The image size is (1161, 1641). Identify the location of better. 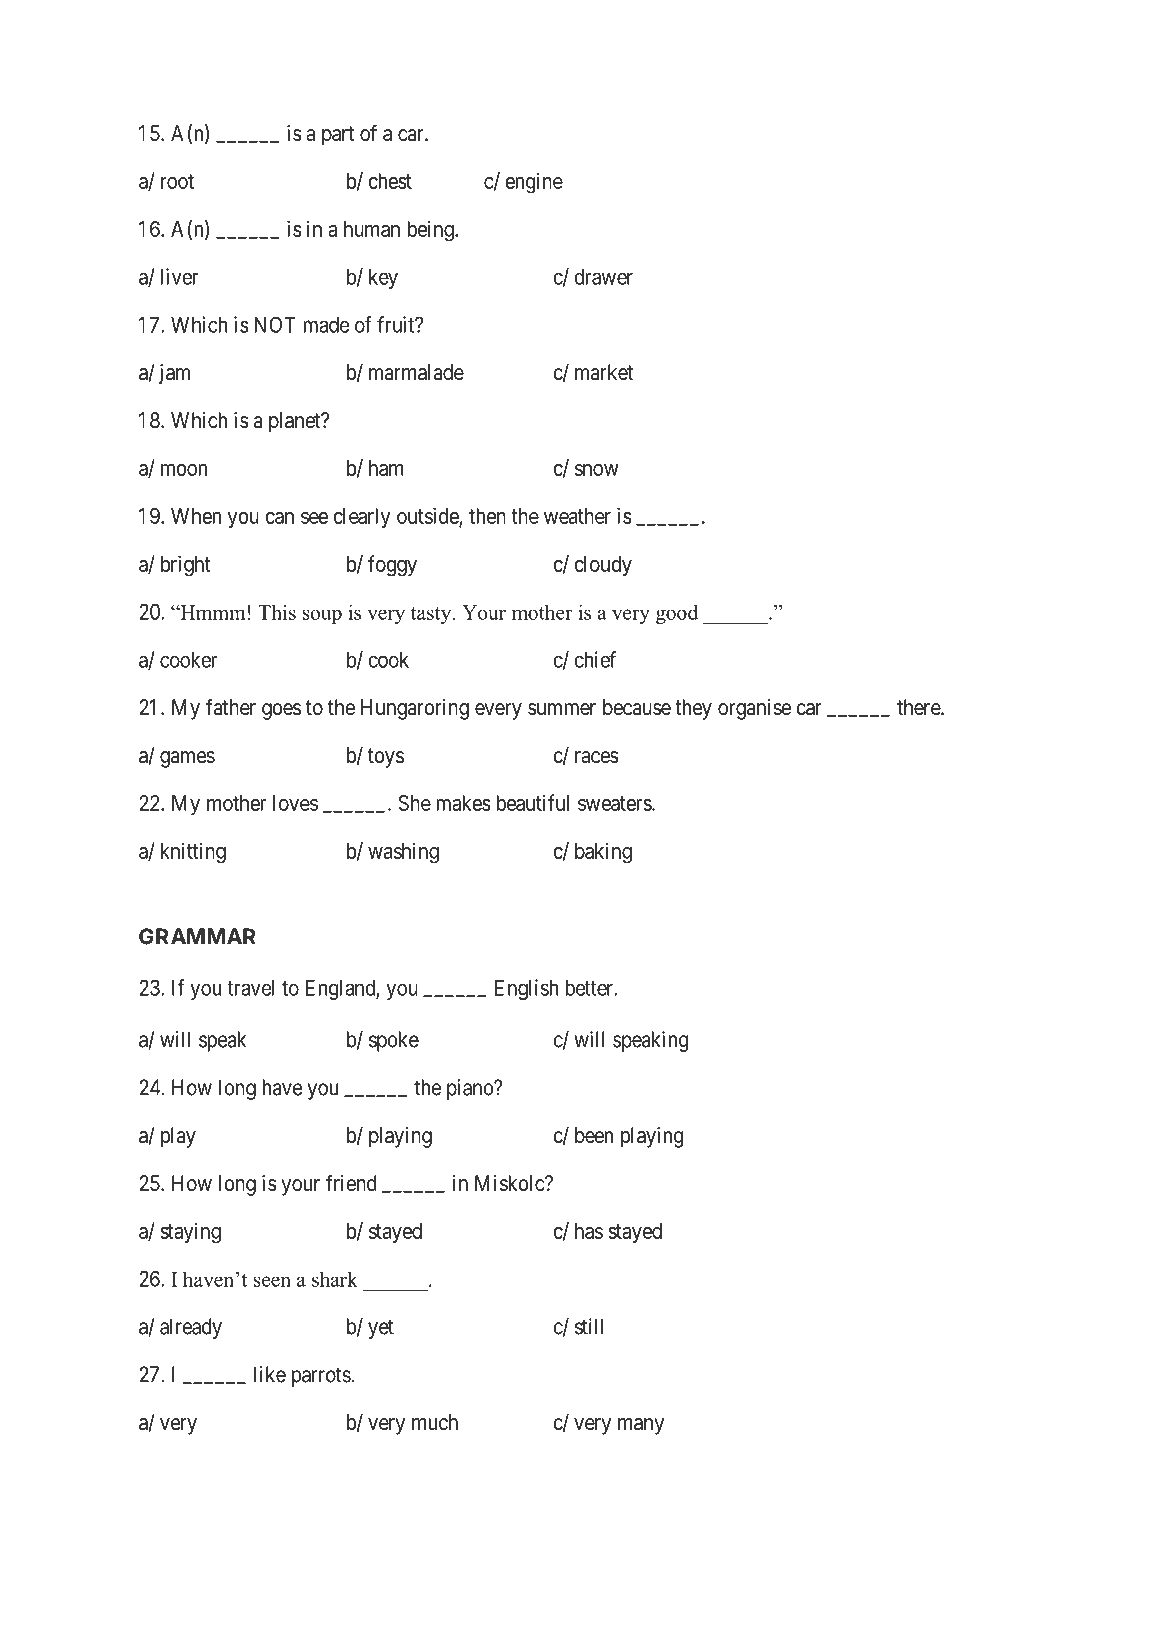
(590, 988).
